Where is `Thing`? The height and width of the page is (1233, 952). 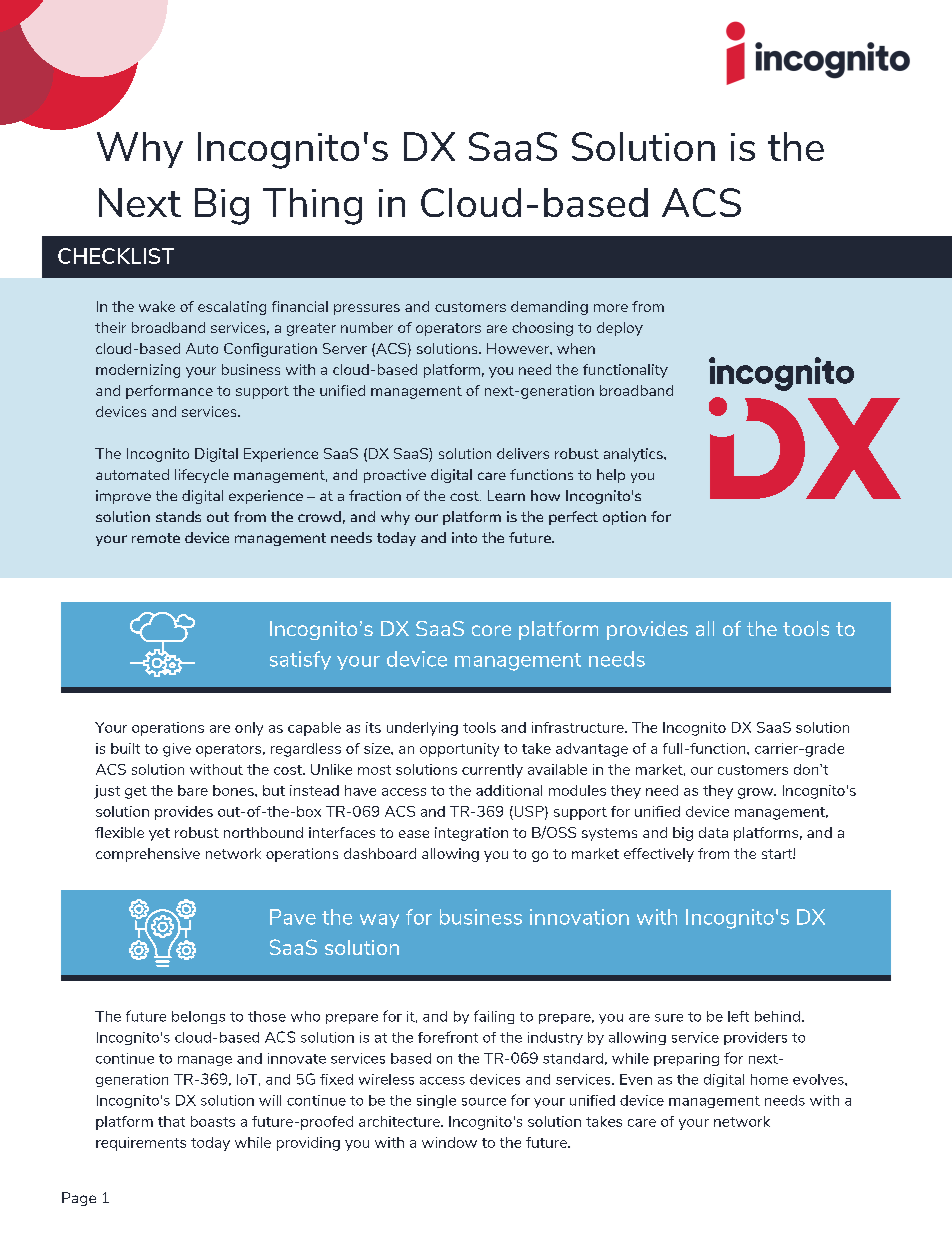
Thing is located at coordinates (312, 206).
